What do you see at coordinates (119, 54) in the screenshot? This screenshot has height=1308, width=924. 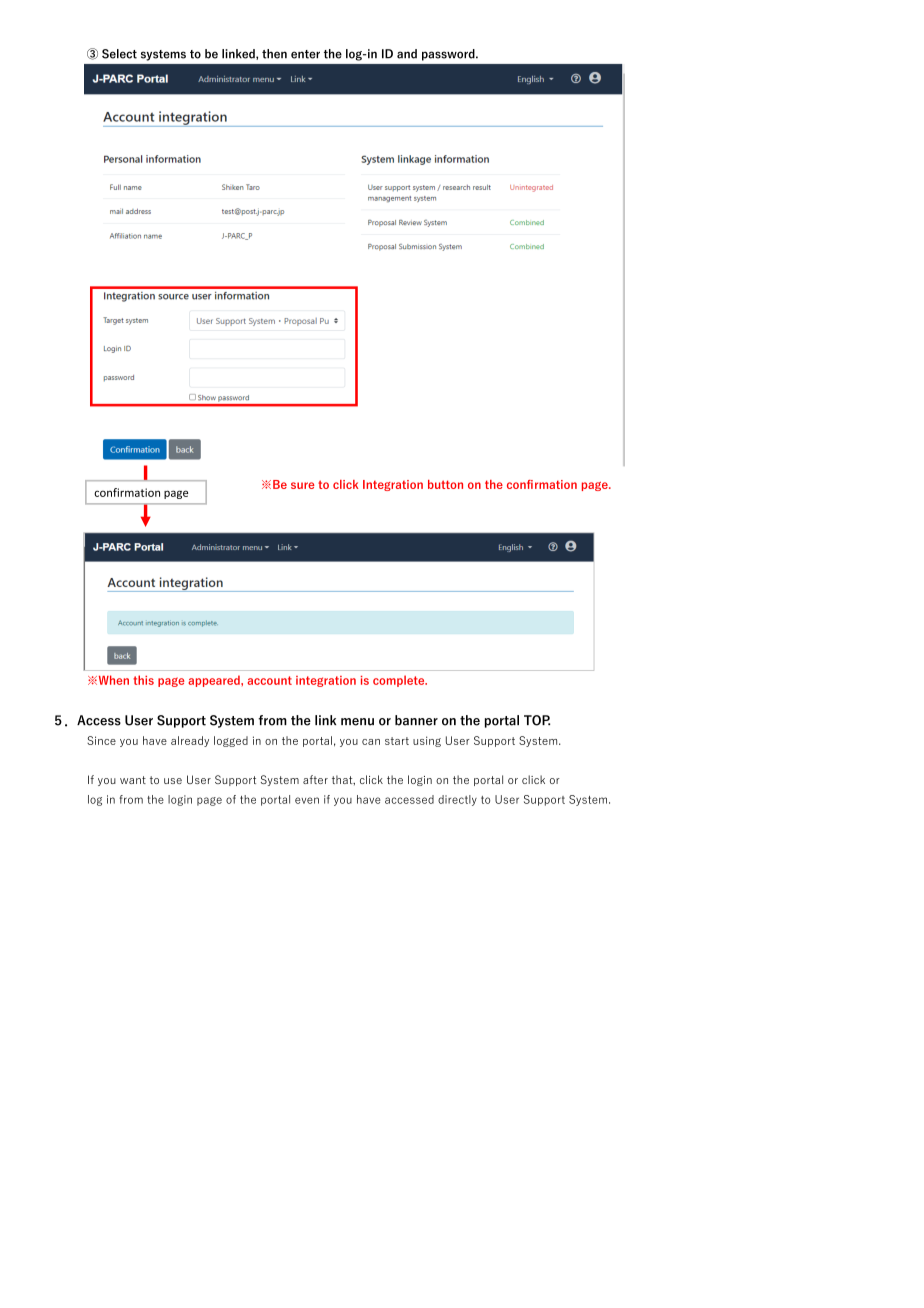 I see `Select` at bounding box center [119, 54].
